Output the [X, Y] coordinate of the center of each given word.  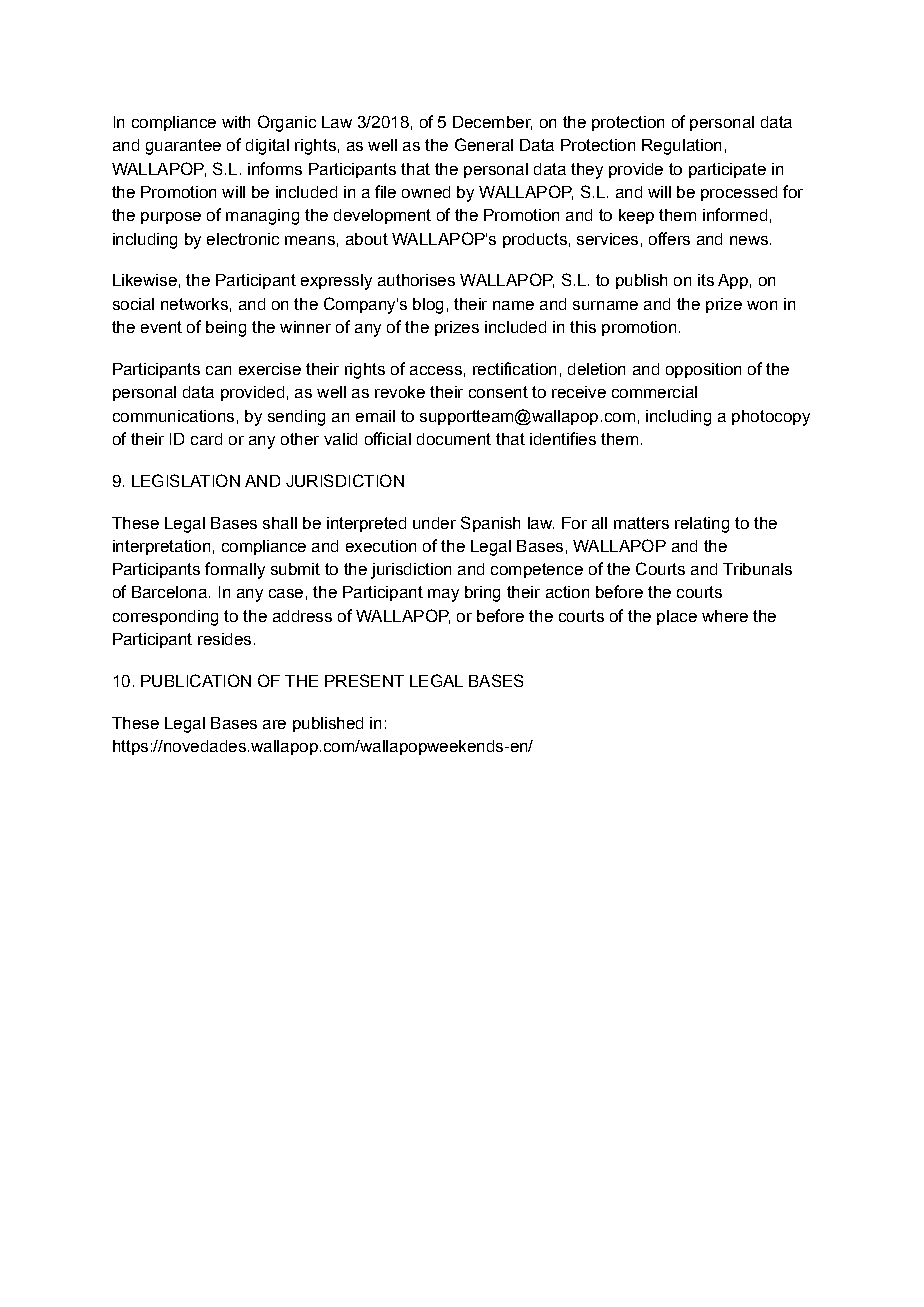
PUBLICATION [196, 680]
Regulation [681, 147]
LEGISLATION [186, 480]
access [436, 370]
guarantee [183, 147]
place [677, 617]
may [443, 595]
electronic [243, 239]
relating [702, 525]
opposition [703, 370]
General [484, 144]
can [218, 370]
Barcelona [169, 592]
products [535, 240]
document [454, 439]
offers [669, 238]
